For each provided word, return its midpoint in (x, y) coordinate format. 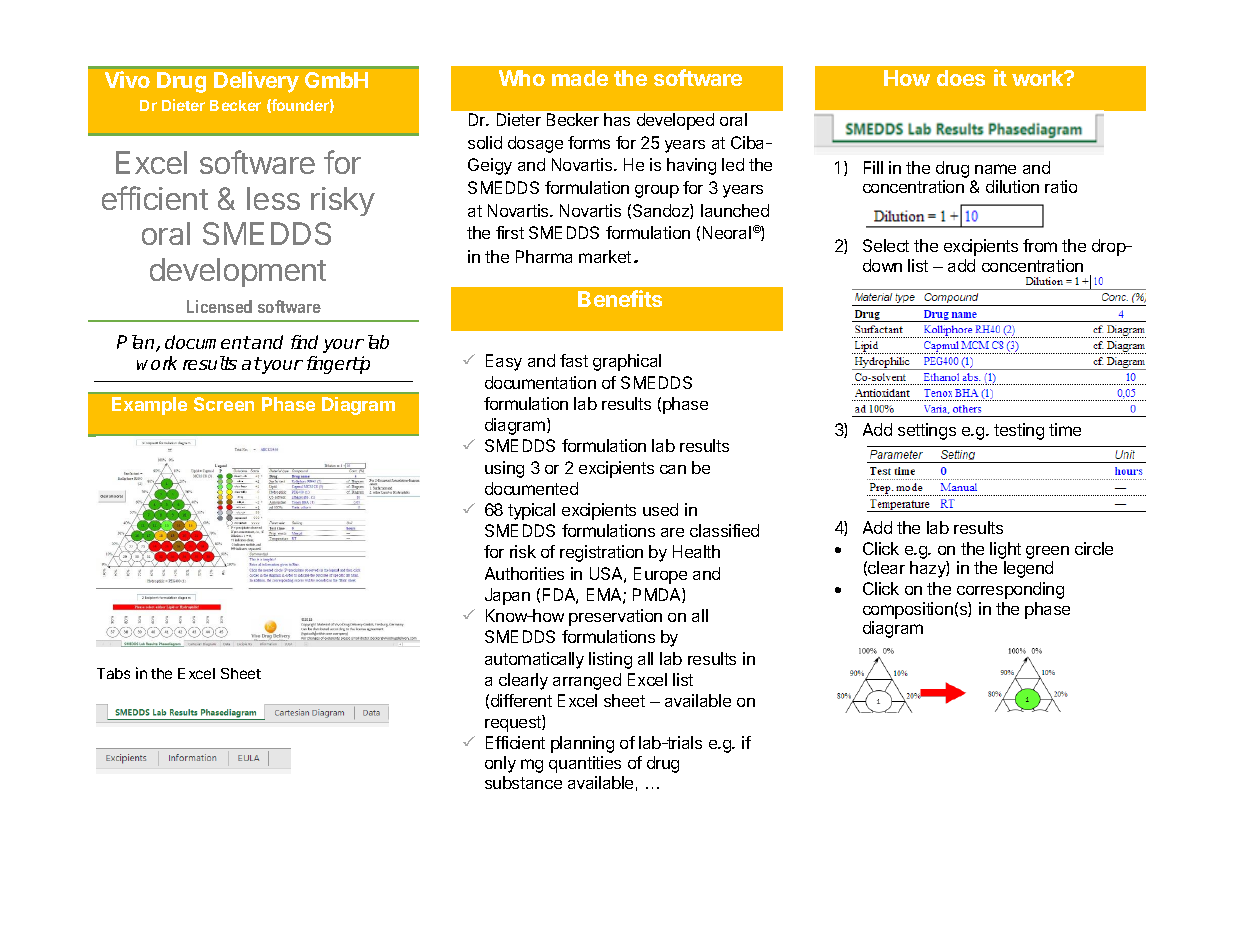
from (1040, 245)
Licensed (219, 306)
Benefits (620, 298)
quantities (585, 764)
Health (696, 551)
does (961, 78)
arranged (587, 681)
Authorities (524, 573)
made (580, 78)
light (1005, 550)
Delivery (256, 82)
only (500, 764)
